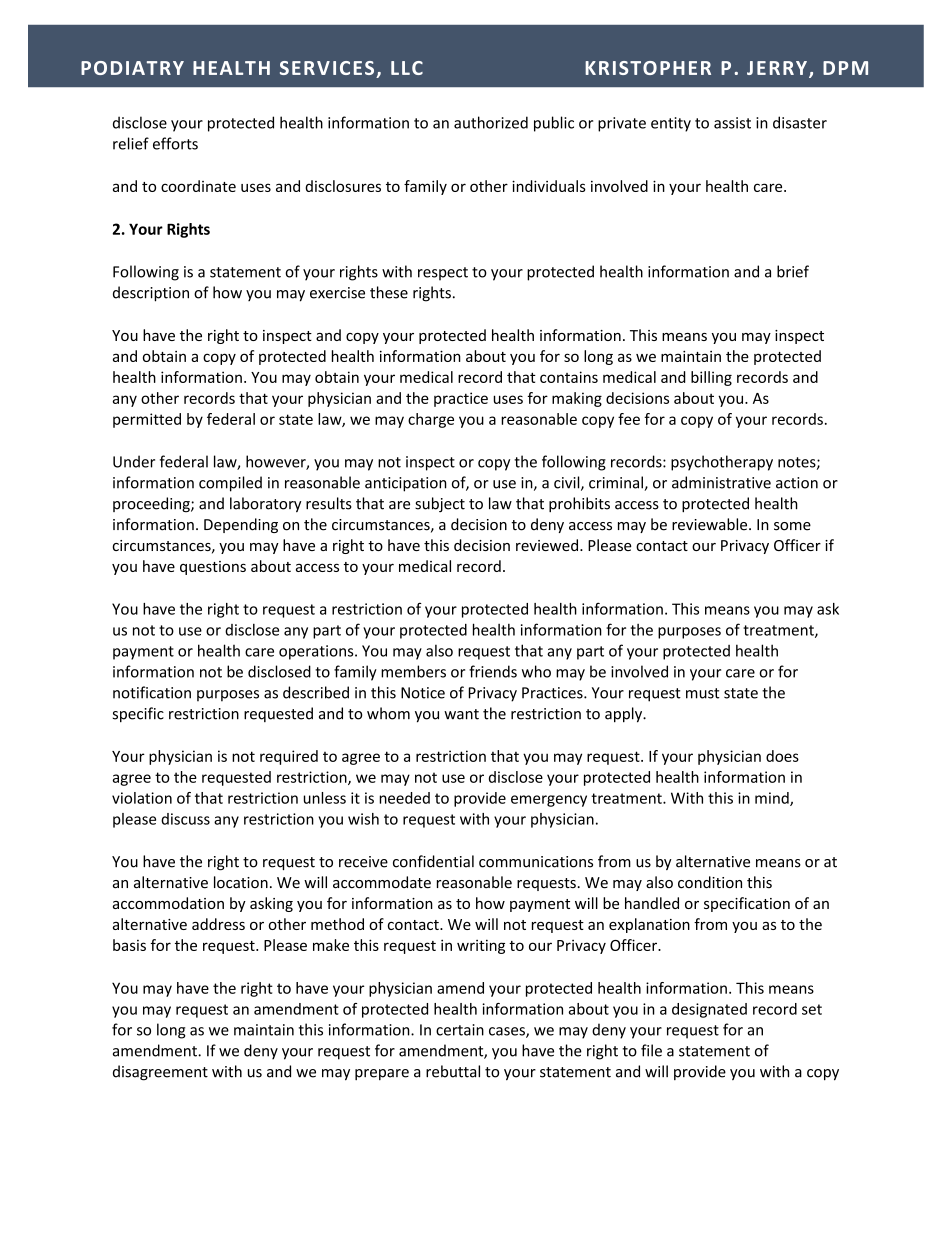 The height and width of the document is (1233, 952). What do you see at coordinates (175, 143) in the document?
I see `efforts` at bounding box center [175, 143].
